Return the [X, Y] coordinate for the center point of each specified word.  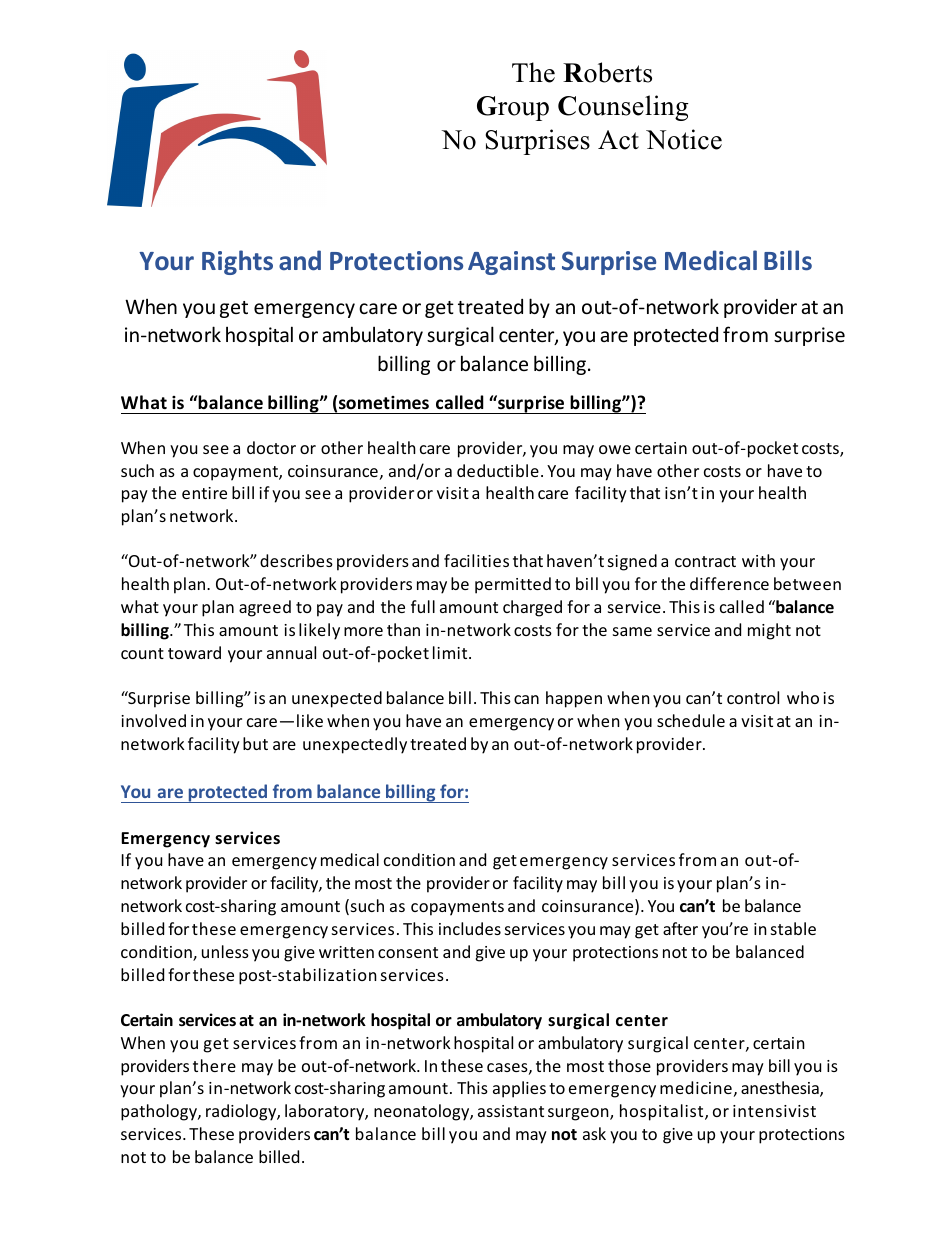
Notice [684, 139]
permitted [513, 585]
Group [513, 108]
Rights [237, 262]
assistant [511, 1111]
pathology [160, 1112]
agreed [265, 608]
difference [729, 583]
